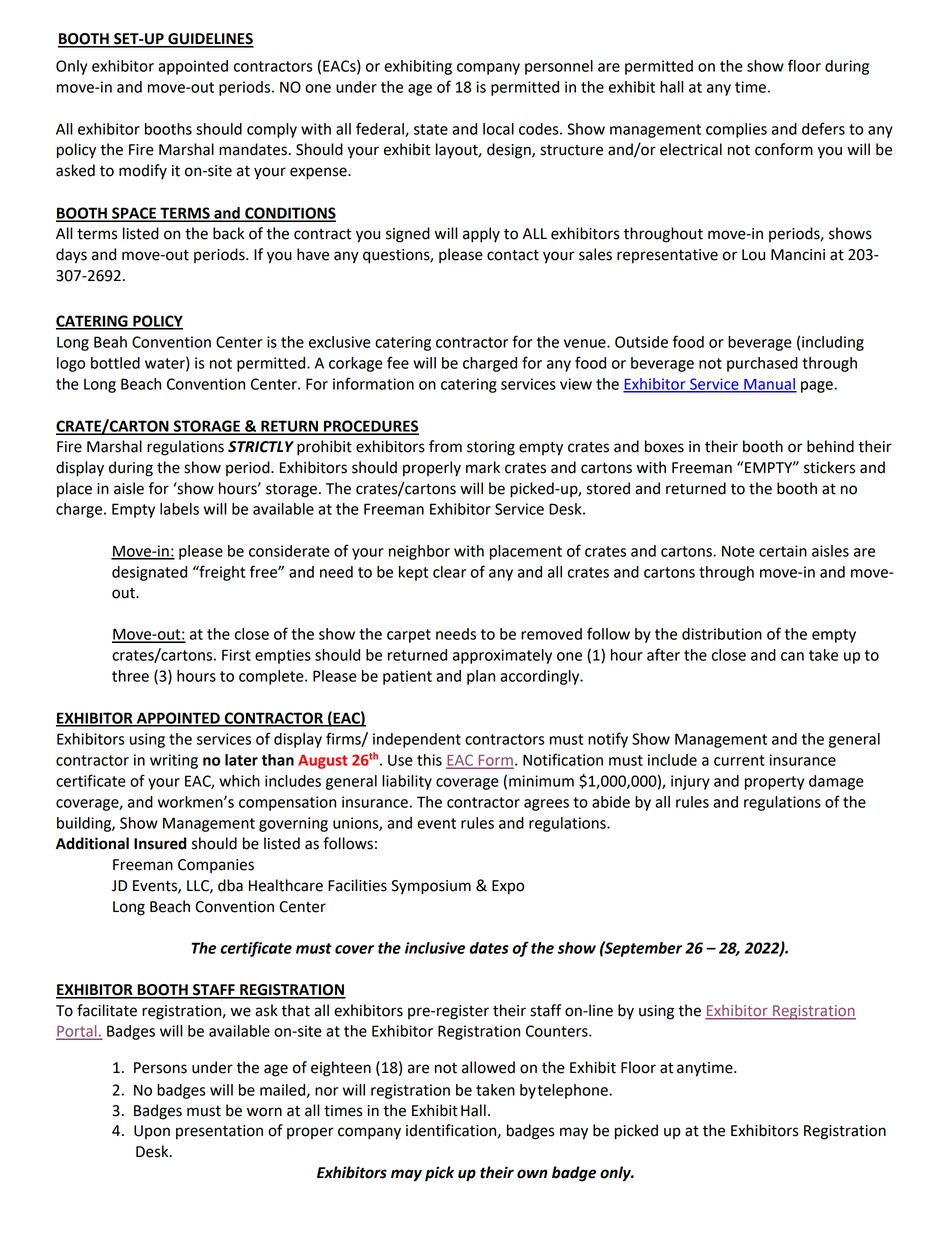  Describe the element at coordinates (143, 171) in the screenshot. I see `modify` at that location.
